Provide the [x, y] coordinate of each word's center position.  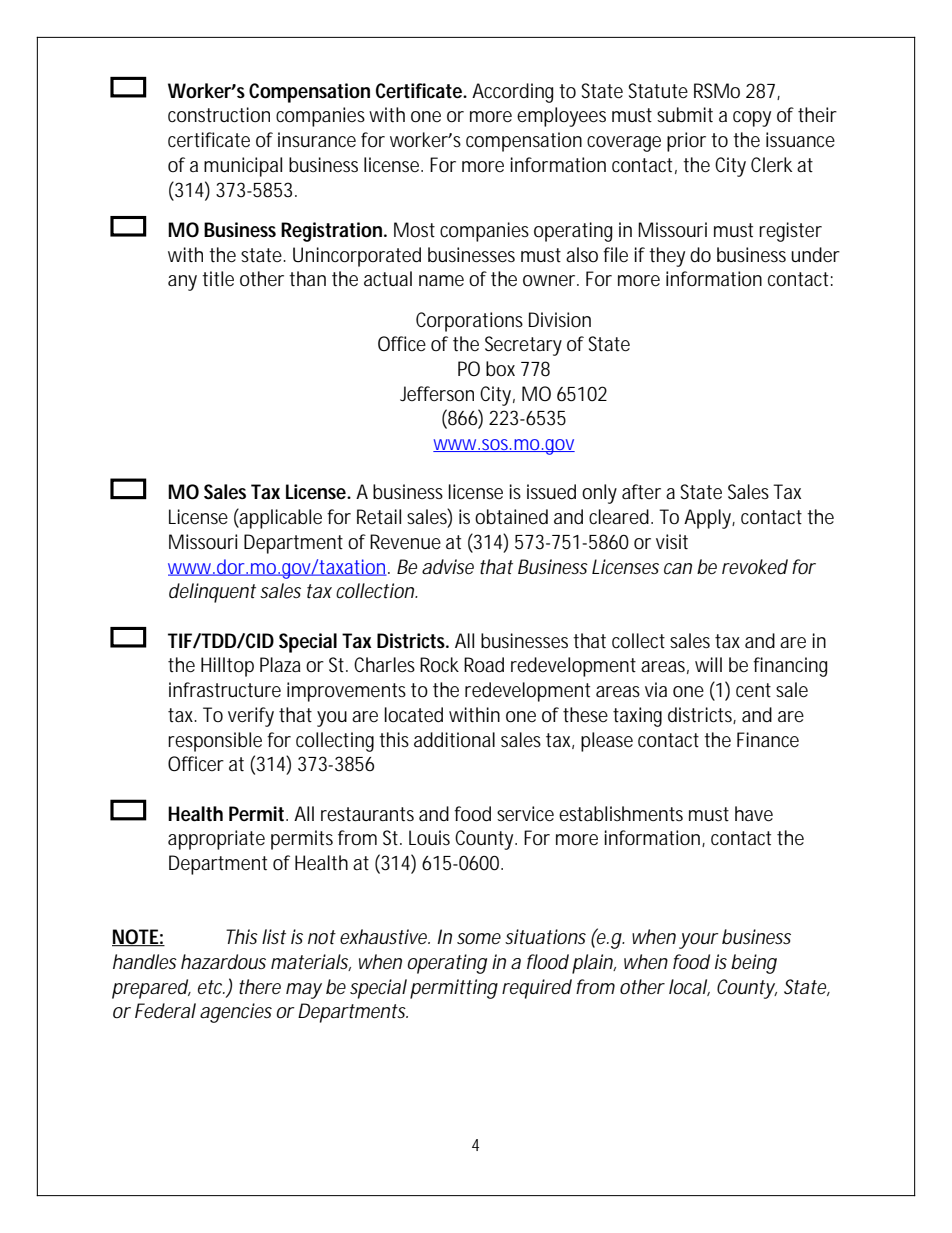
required [537, 989]
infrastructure [225, 690]
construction [219, 115]
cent [753, 690]
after [641, 492]
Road [484, 665]
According [512, 93]
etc [211, 987]
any [182, 283]
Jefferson [437, 394]
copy [752, 119]
